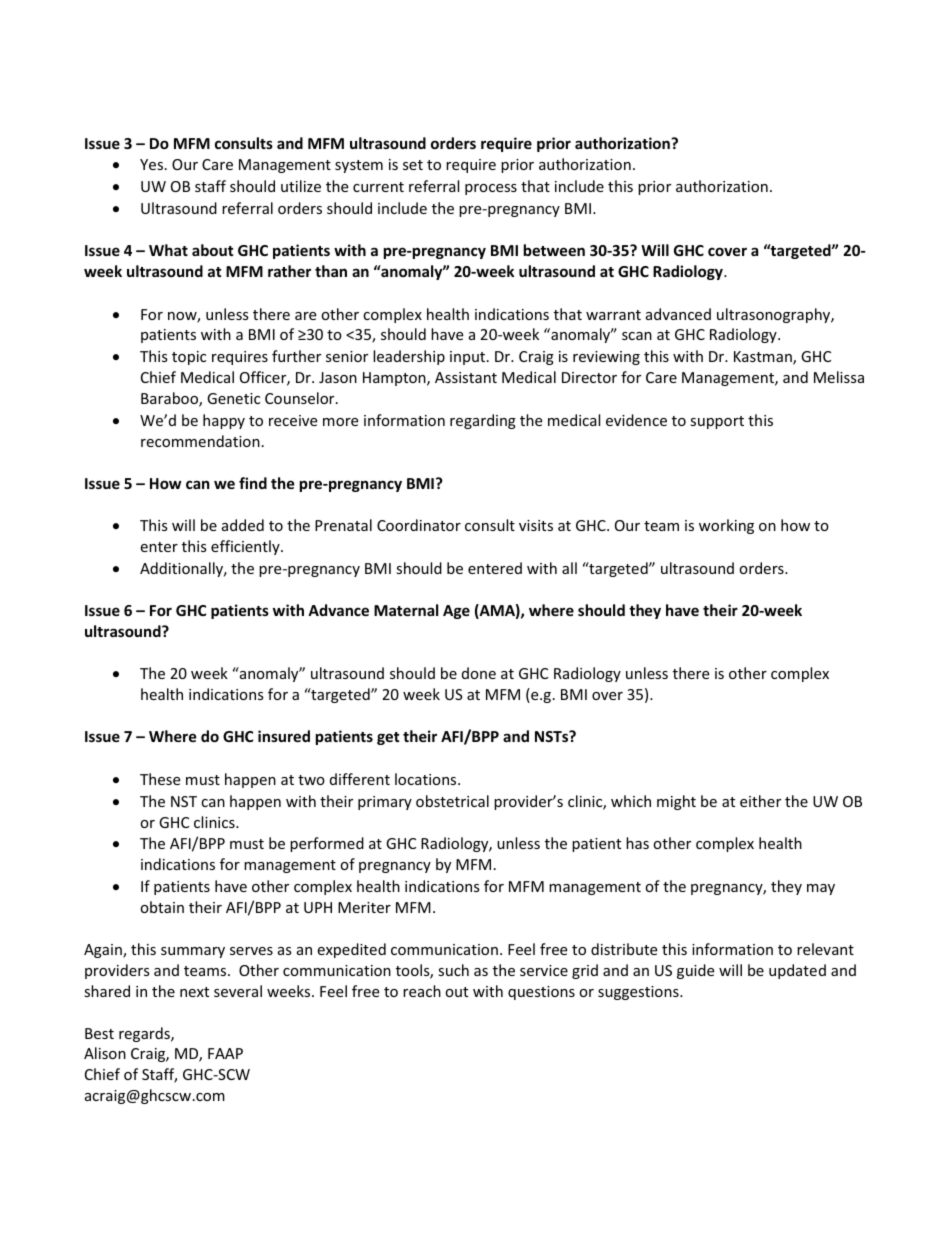 This image has width=952, height=1233. Describe the element at coordinates (452, 801) in the image. I see `obstetrical` at that location.
